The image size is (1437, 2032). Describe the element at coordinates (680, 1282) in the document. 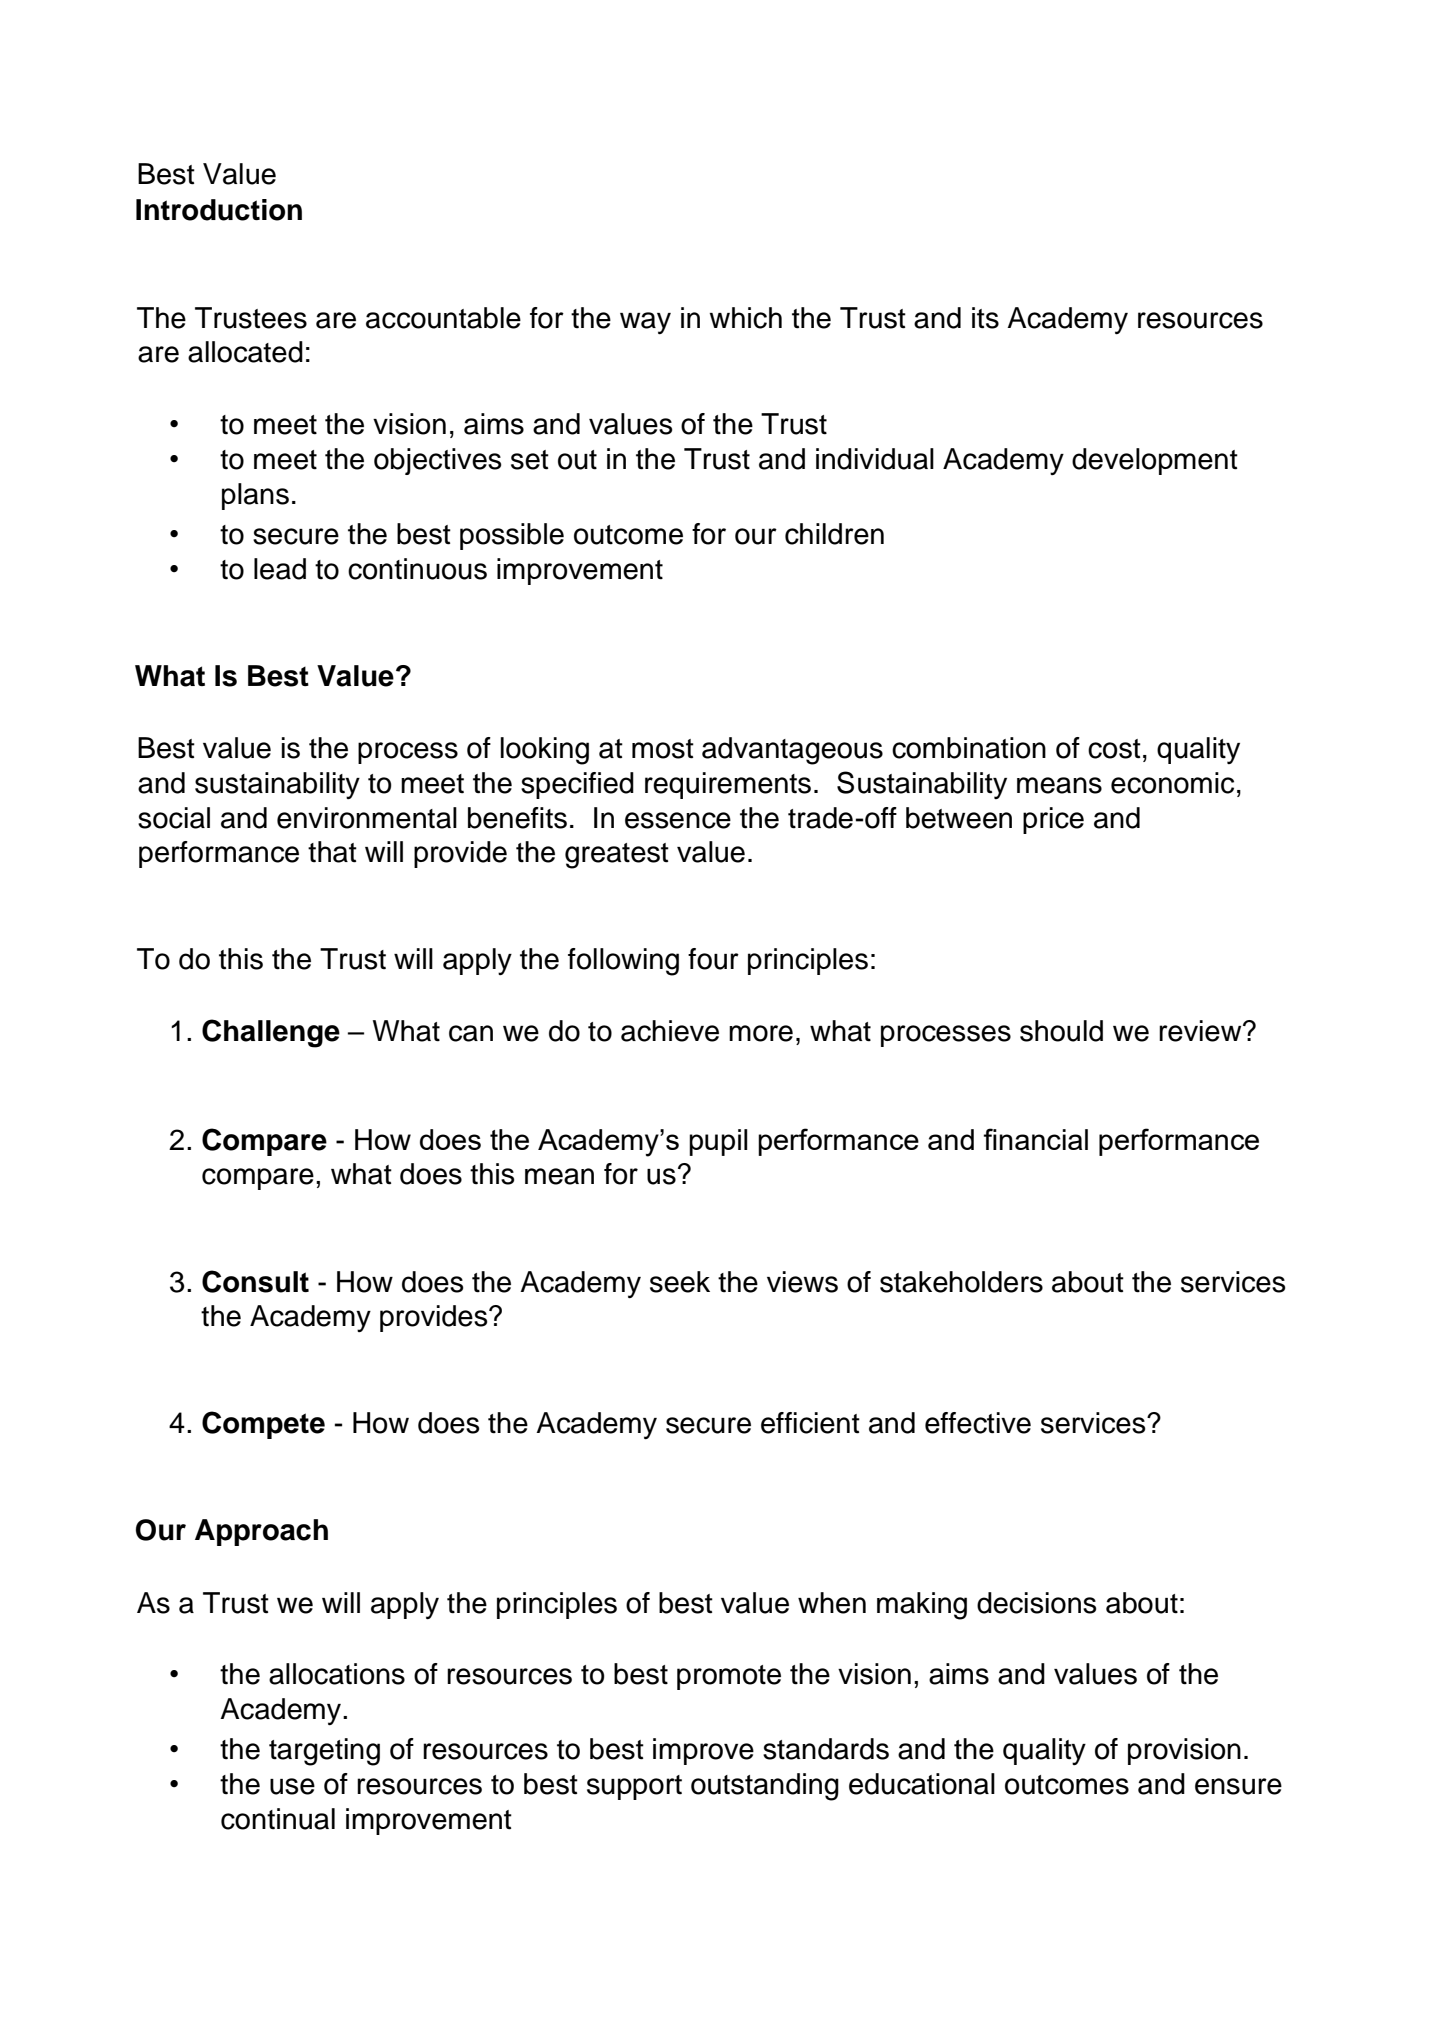

I see `seek` at that location.
